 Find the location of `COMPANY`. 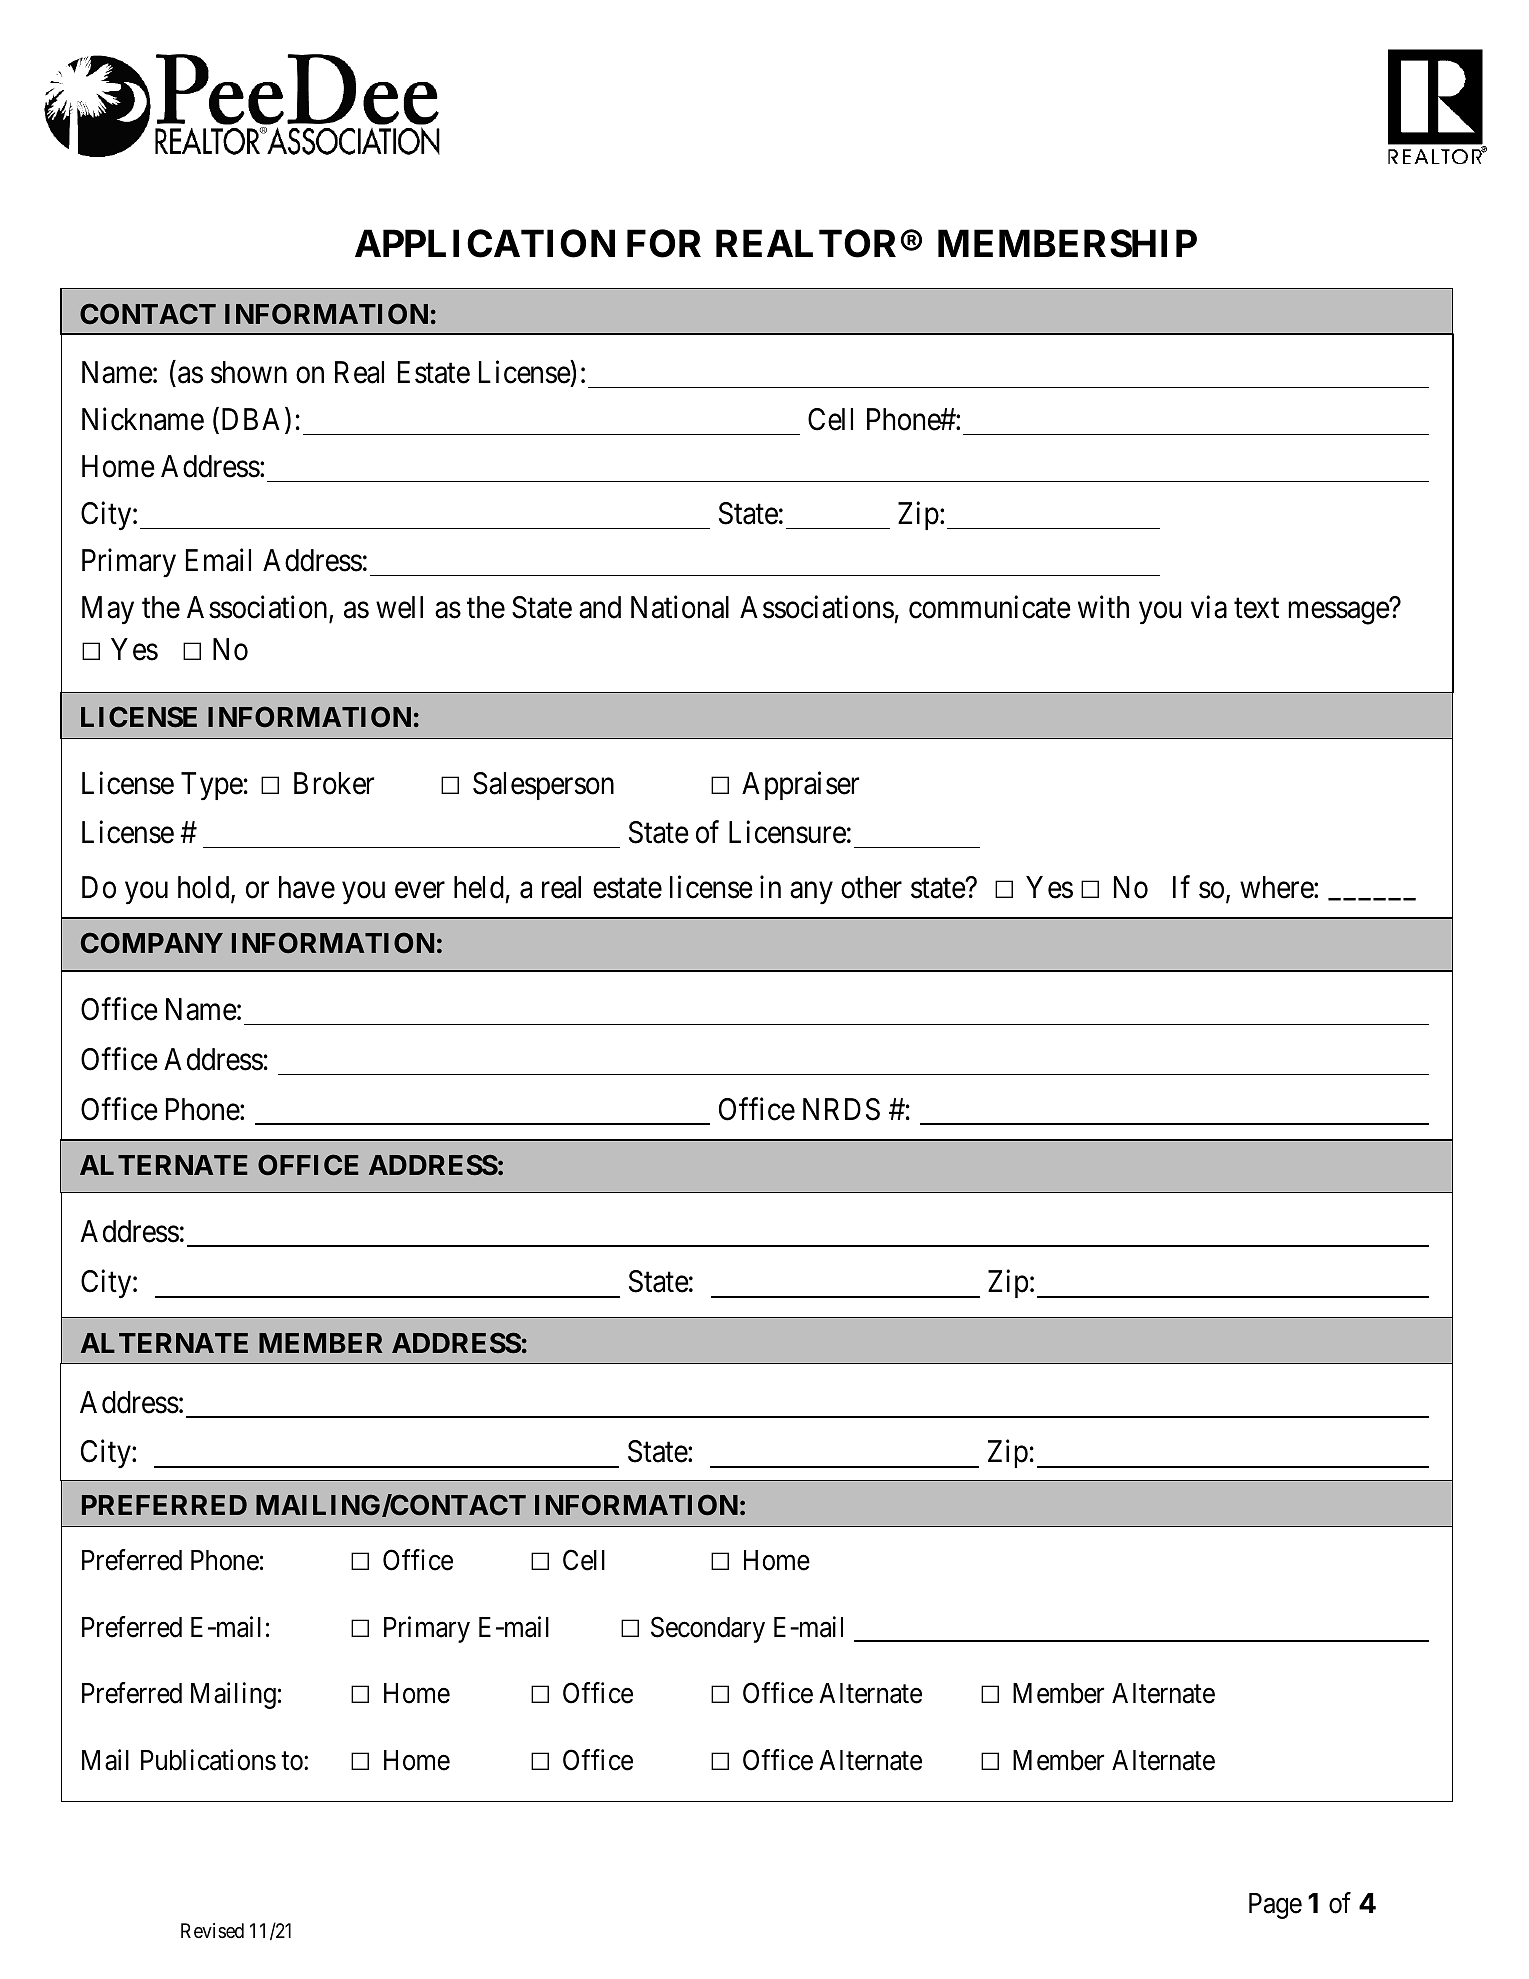

COMPANY is located at coordinates (152, 942).
